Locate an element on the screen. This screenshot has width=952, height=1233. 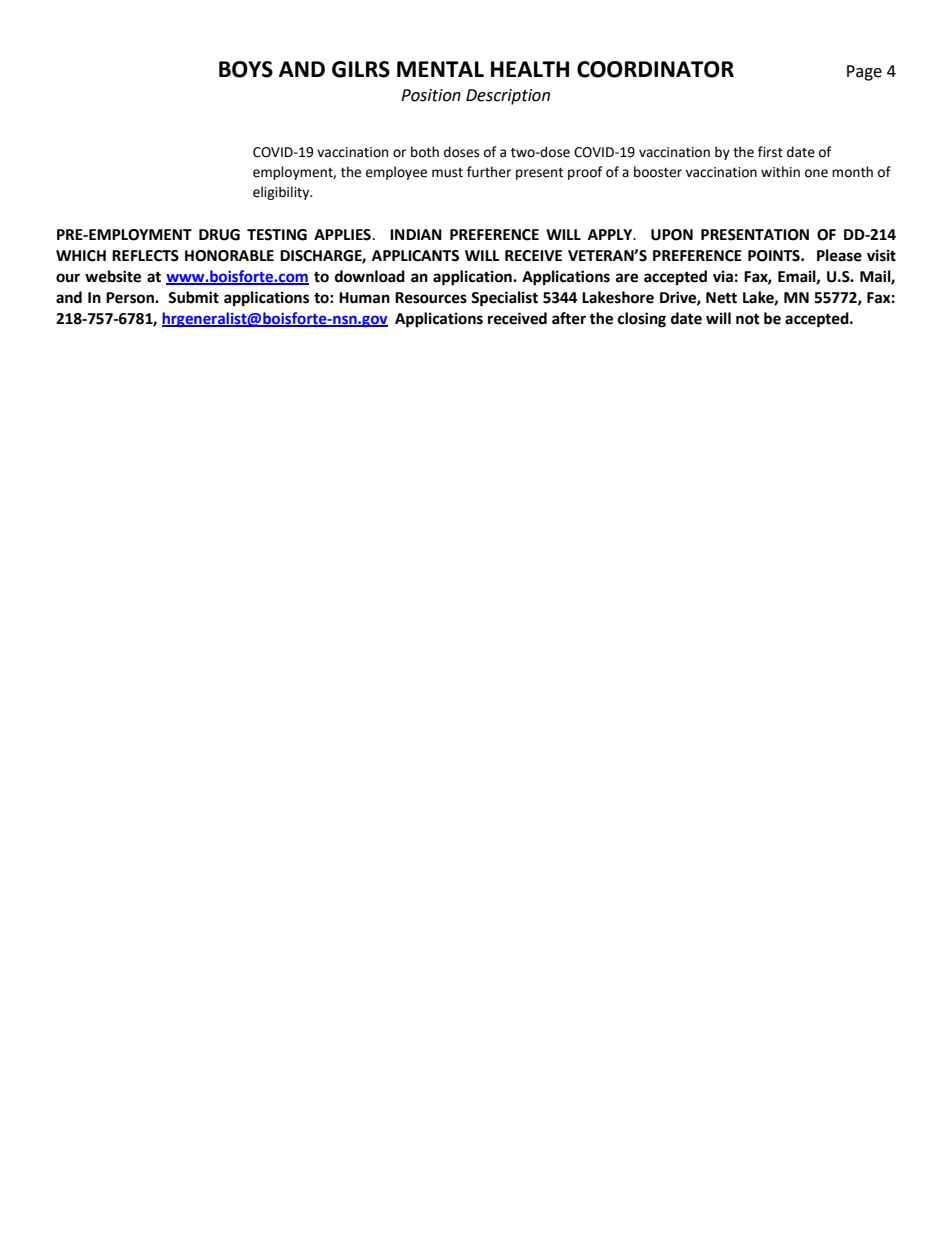
Submit is located at coordinates (193, 297).
